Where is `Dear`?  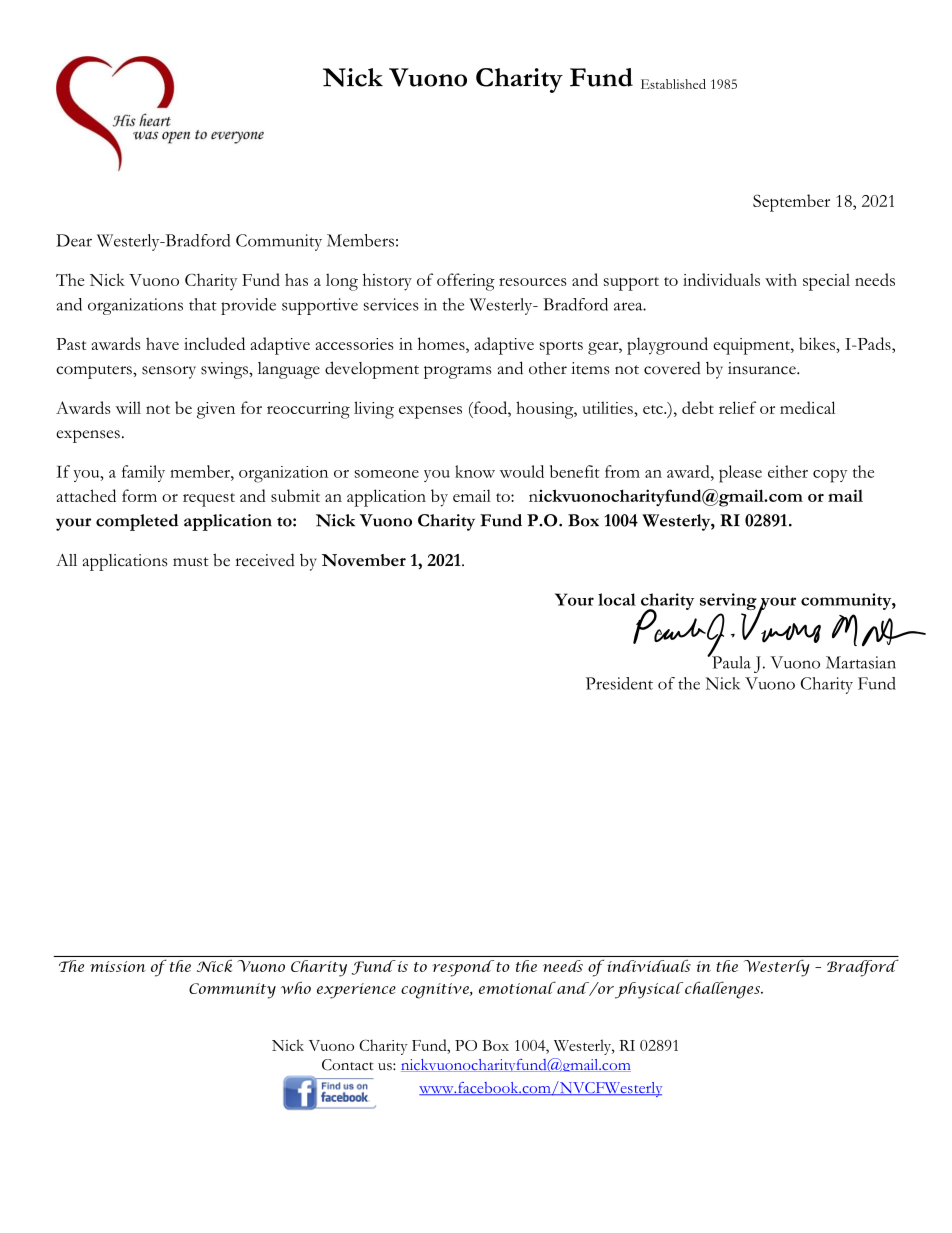 Dear is located at coordinates (74, 240).
